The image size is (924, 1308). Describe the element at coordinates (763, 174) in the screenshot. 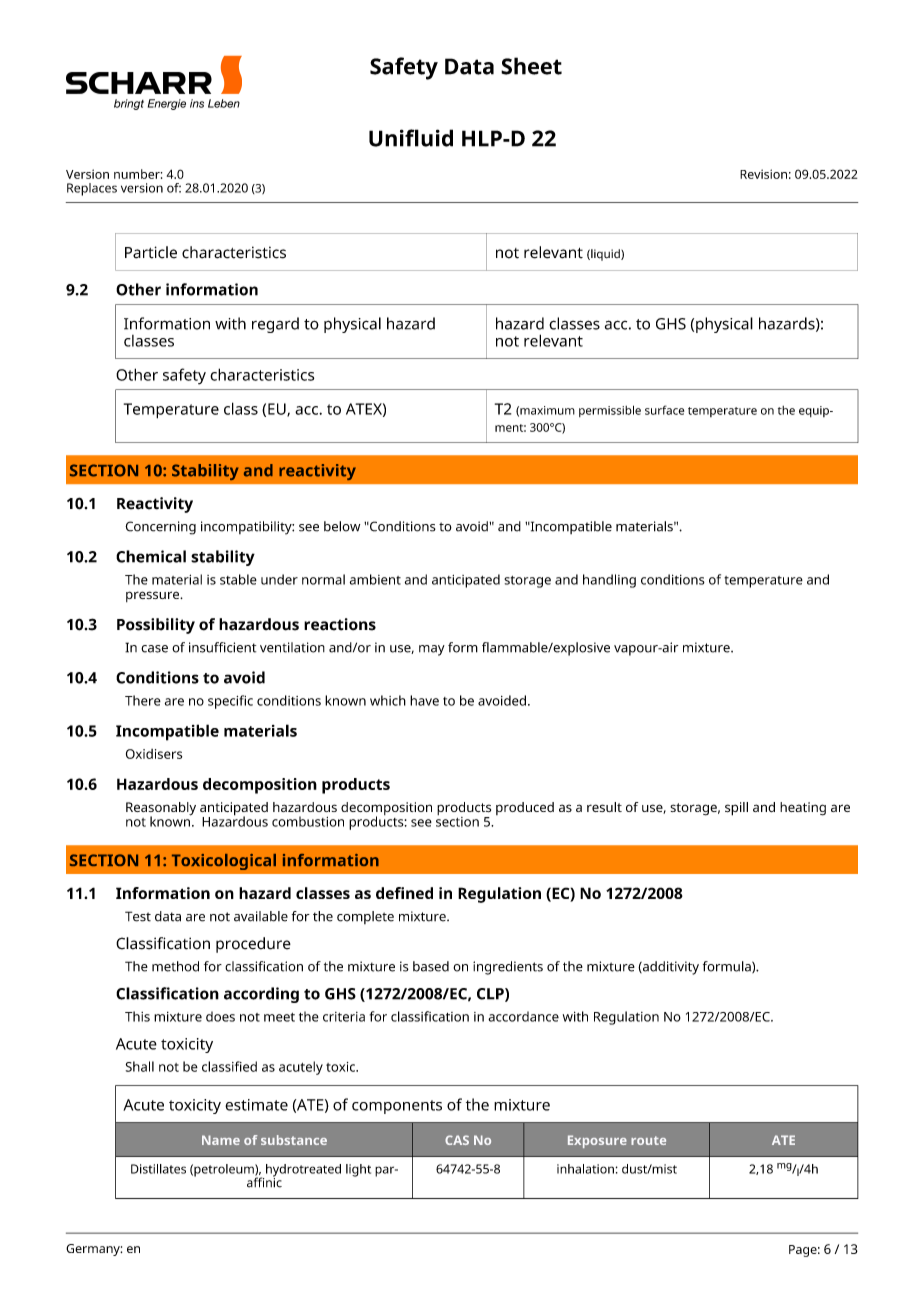

I see `Revision` at that location.
